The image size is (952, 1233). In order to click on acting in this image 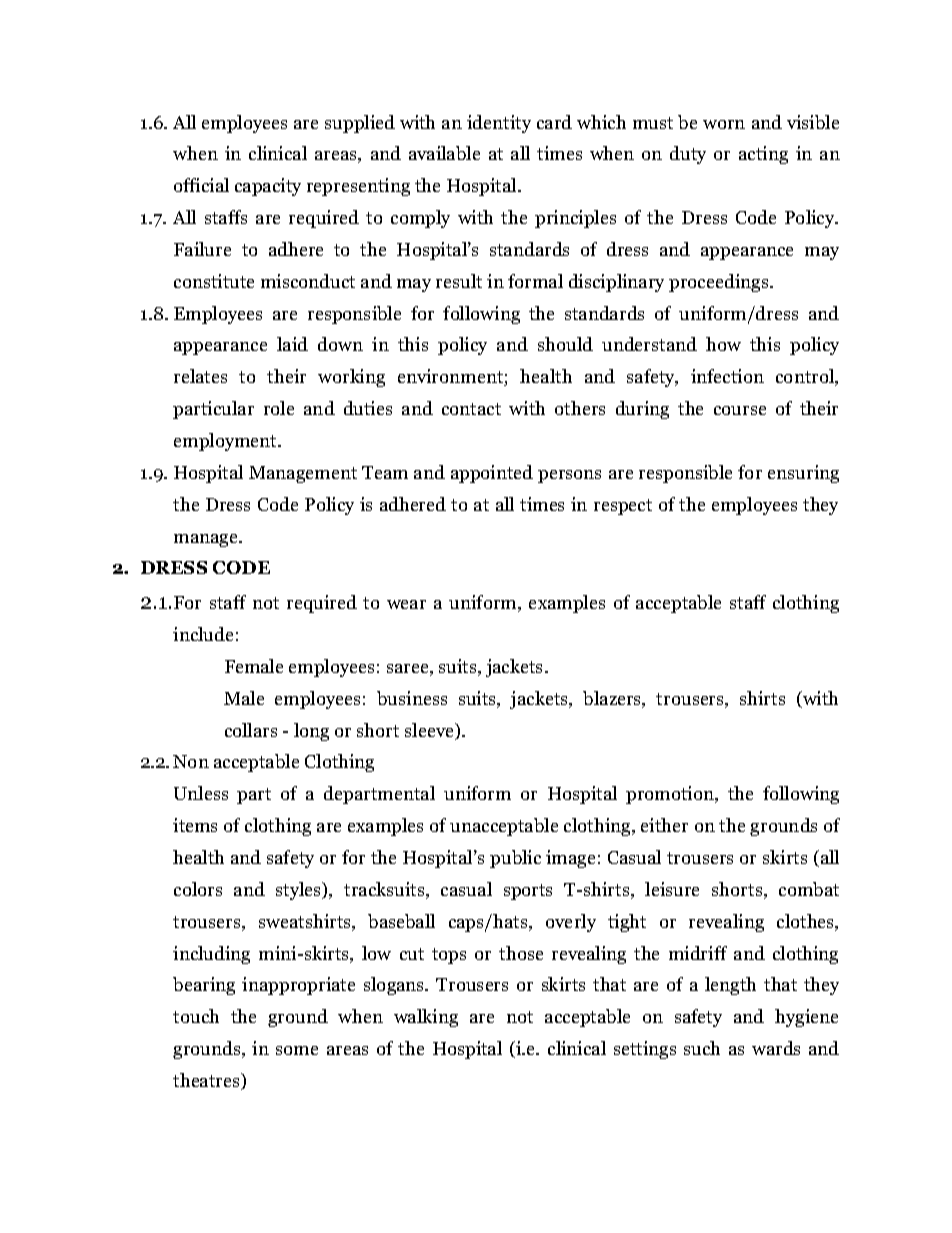, I will do `click(763, 155)`.
